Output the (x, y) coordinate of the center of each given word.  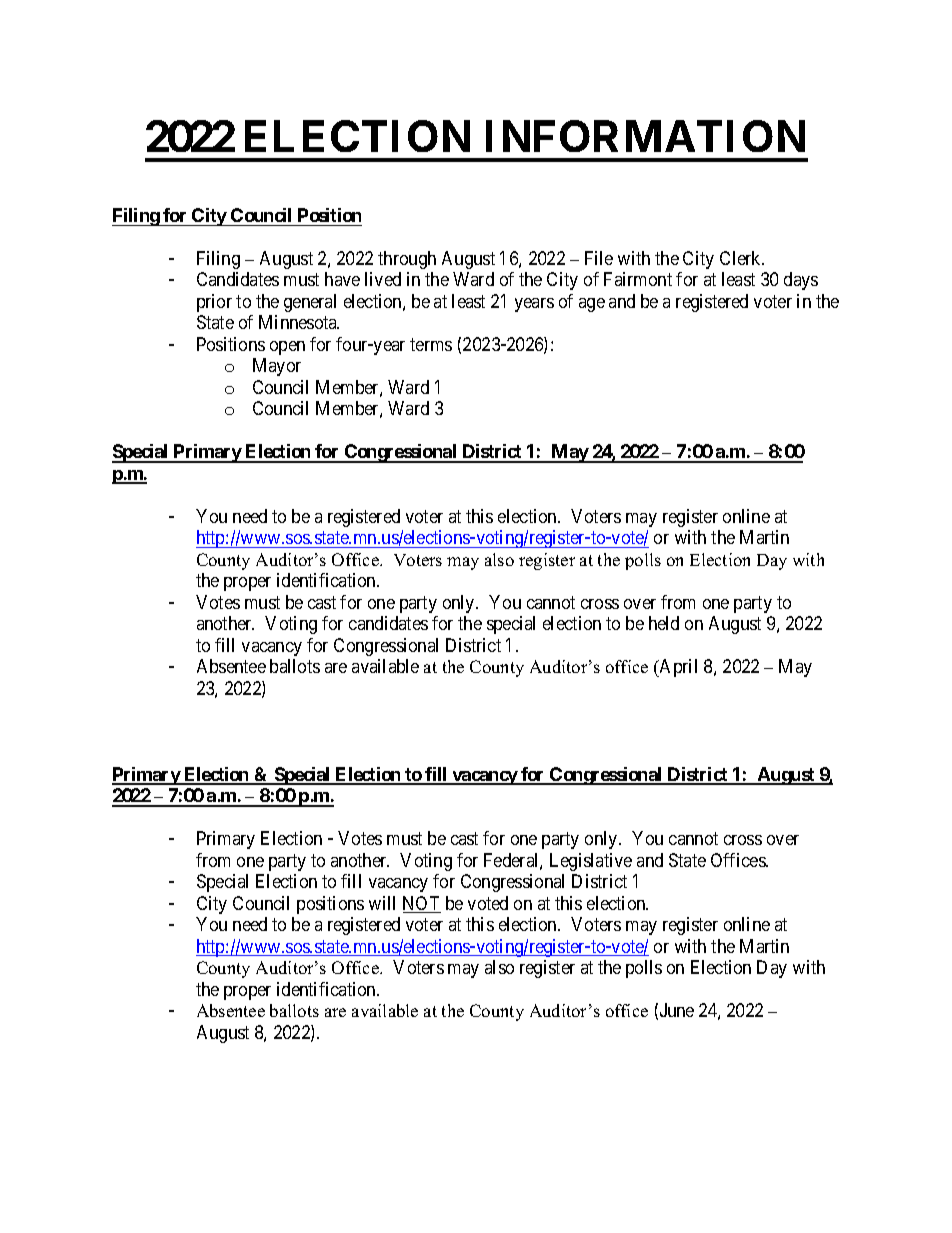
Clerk (742, 258)
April (677, 668)
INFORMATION (645, 136)
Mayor (277, 367)
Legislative (591, 862)
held (664, 623)
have (342, 279)
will (382, 903)
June (677, 1010)
